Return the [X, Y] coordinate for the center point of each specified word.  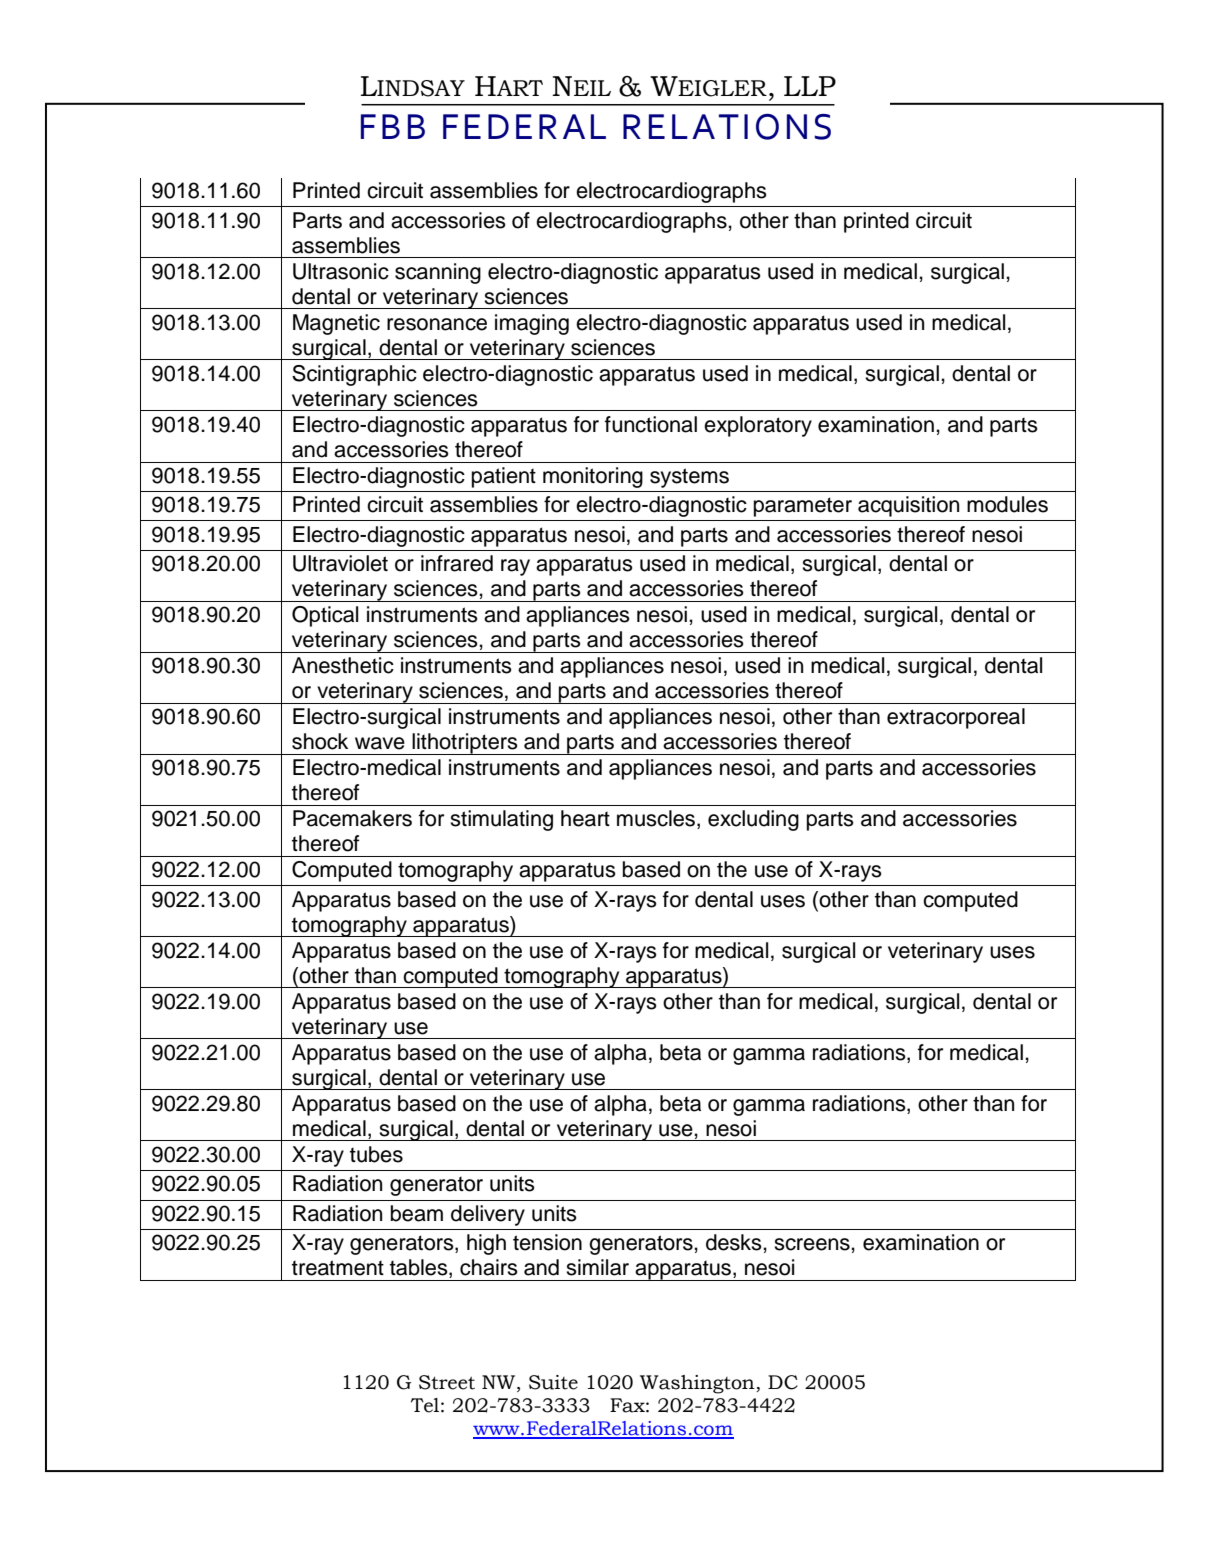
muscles [657, 819]
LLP [810, 86]
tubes [376, 1154]
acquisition [908, 506]
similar [597, 1267]
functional [651, 424]
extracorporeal [956, 718]
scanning [438, 273]
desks [735, 1242]
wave [380, 743]
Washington [698, 1384]
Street [447, 1382]
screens [813, 1244]
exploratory [758, 426]
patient [504, 477]
